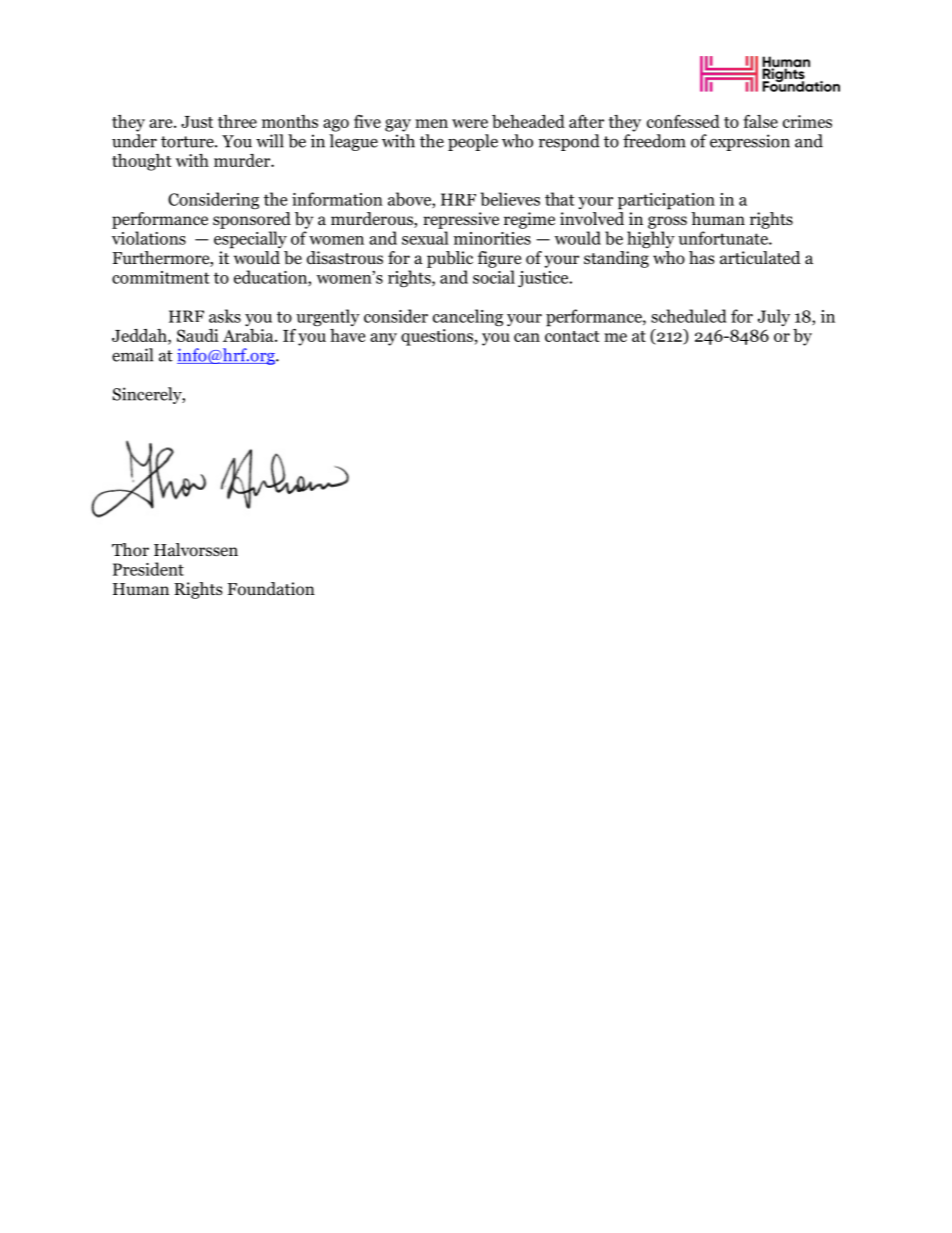  I want to click on people, so click(473, 142).
